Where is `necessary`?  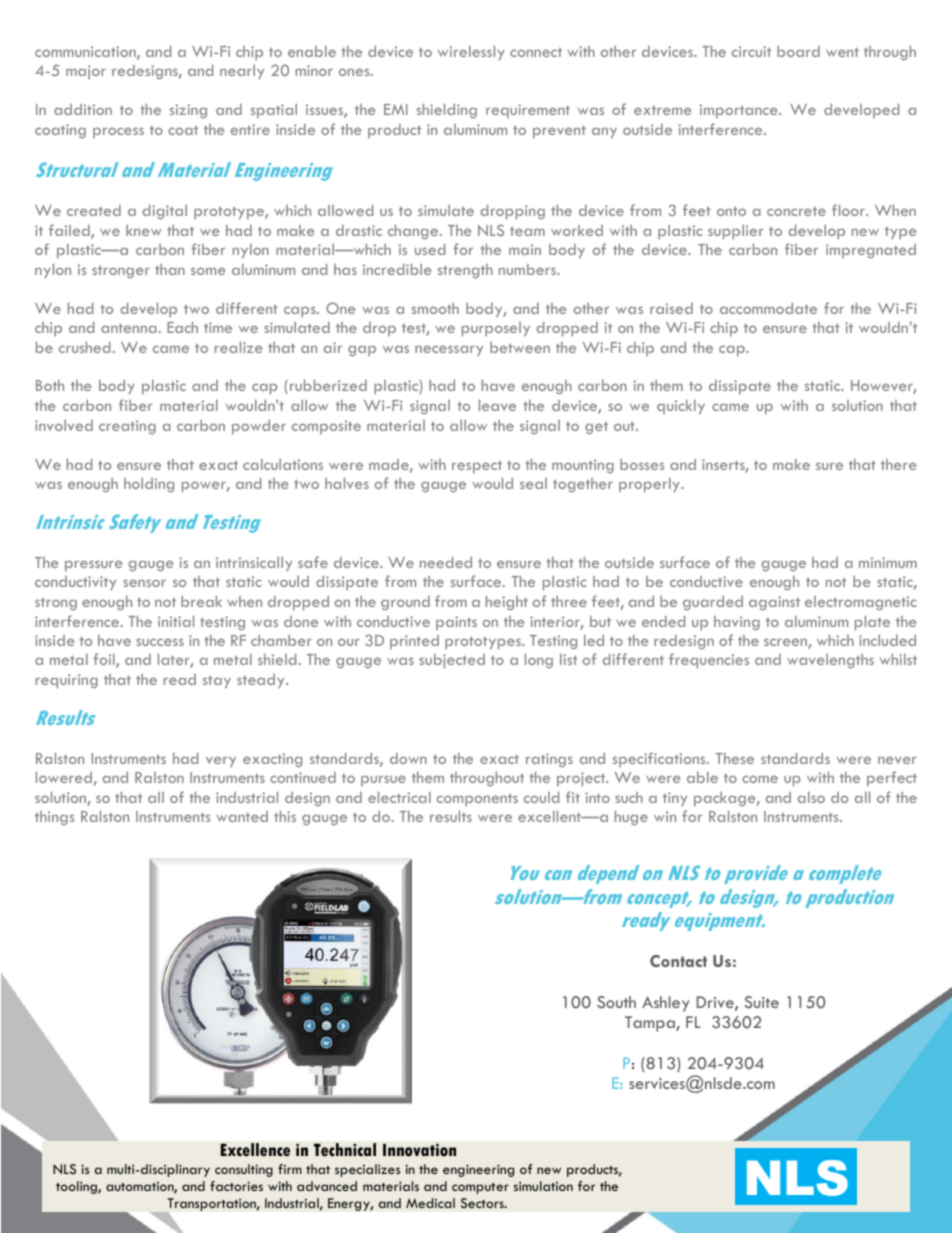 necessary is located at coordinates (449, 350).
